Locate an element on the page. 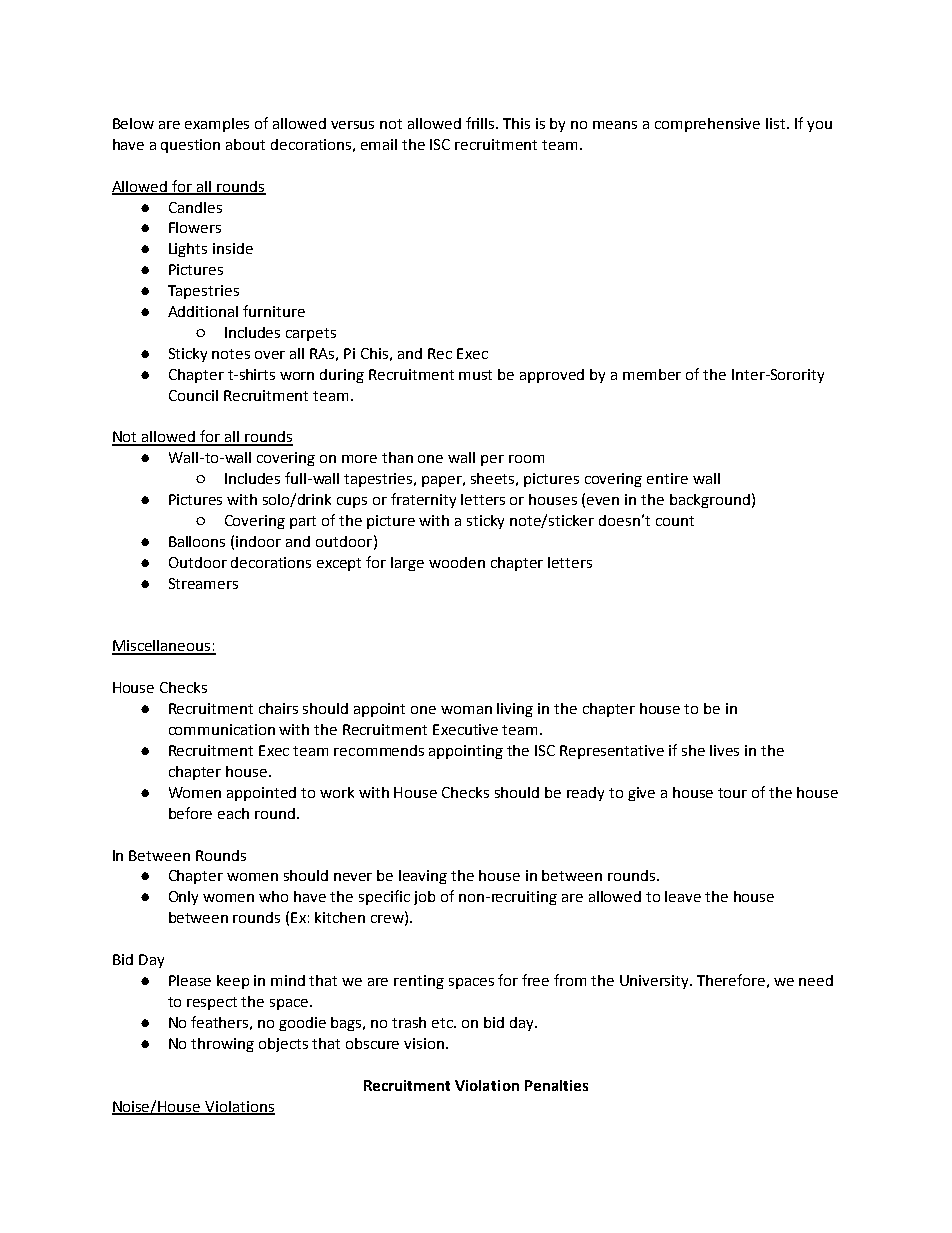 The height and width of the document is (1233, 952). comprehensive is located at coordinates (707, 125).
